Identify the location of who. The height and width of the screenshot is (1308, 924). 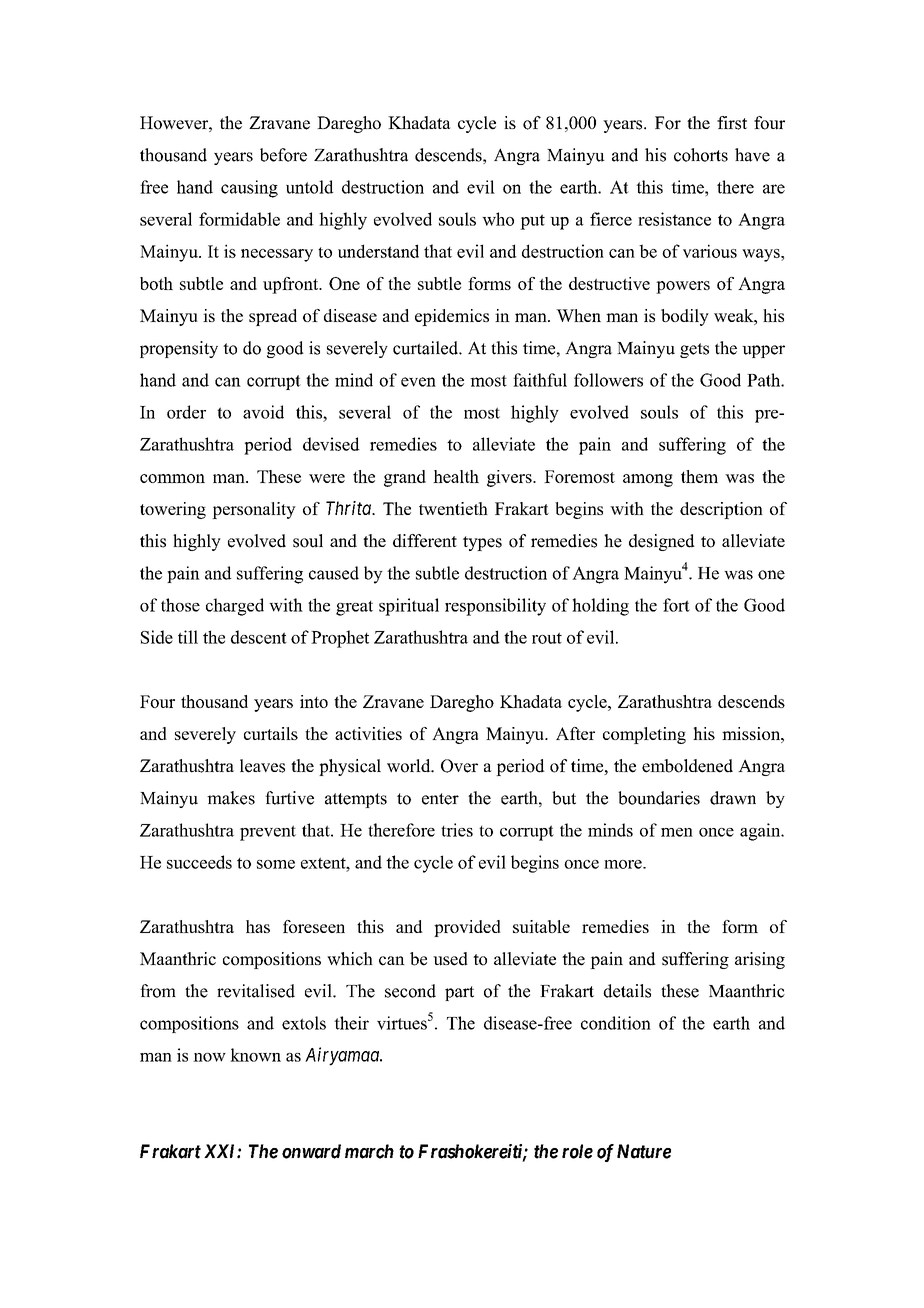
(498, 219).
